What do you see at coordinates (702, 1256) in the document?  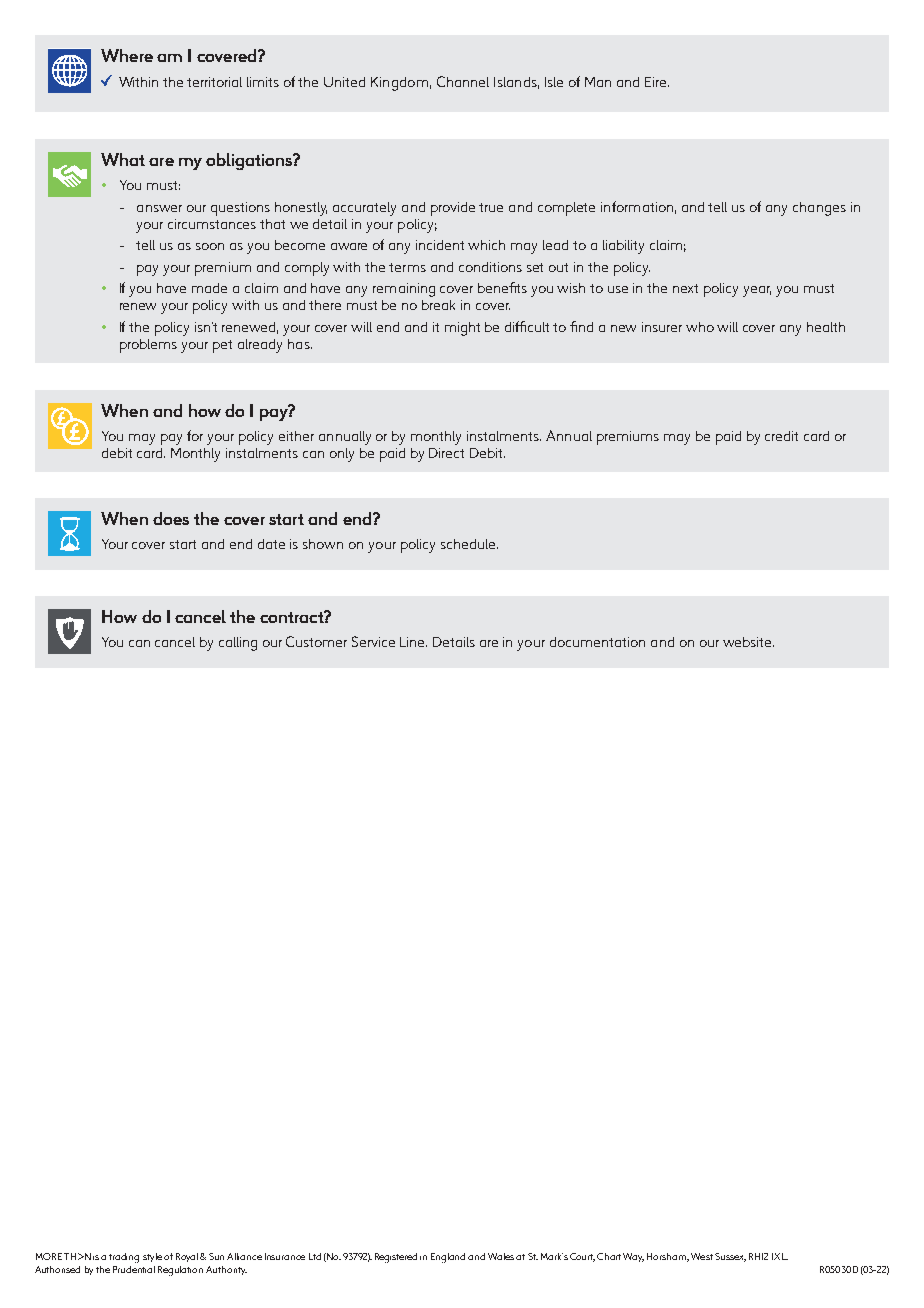 I see `West` at bounding box center [702, 1256].
